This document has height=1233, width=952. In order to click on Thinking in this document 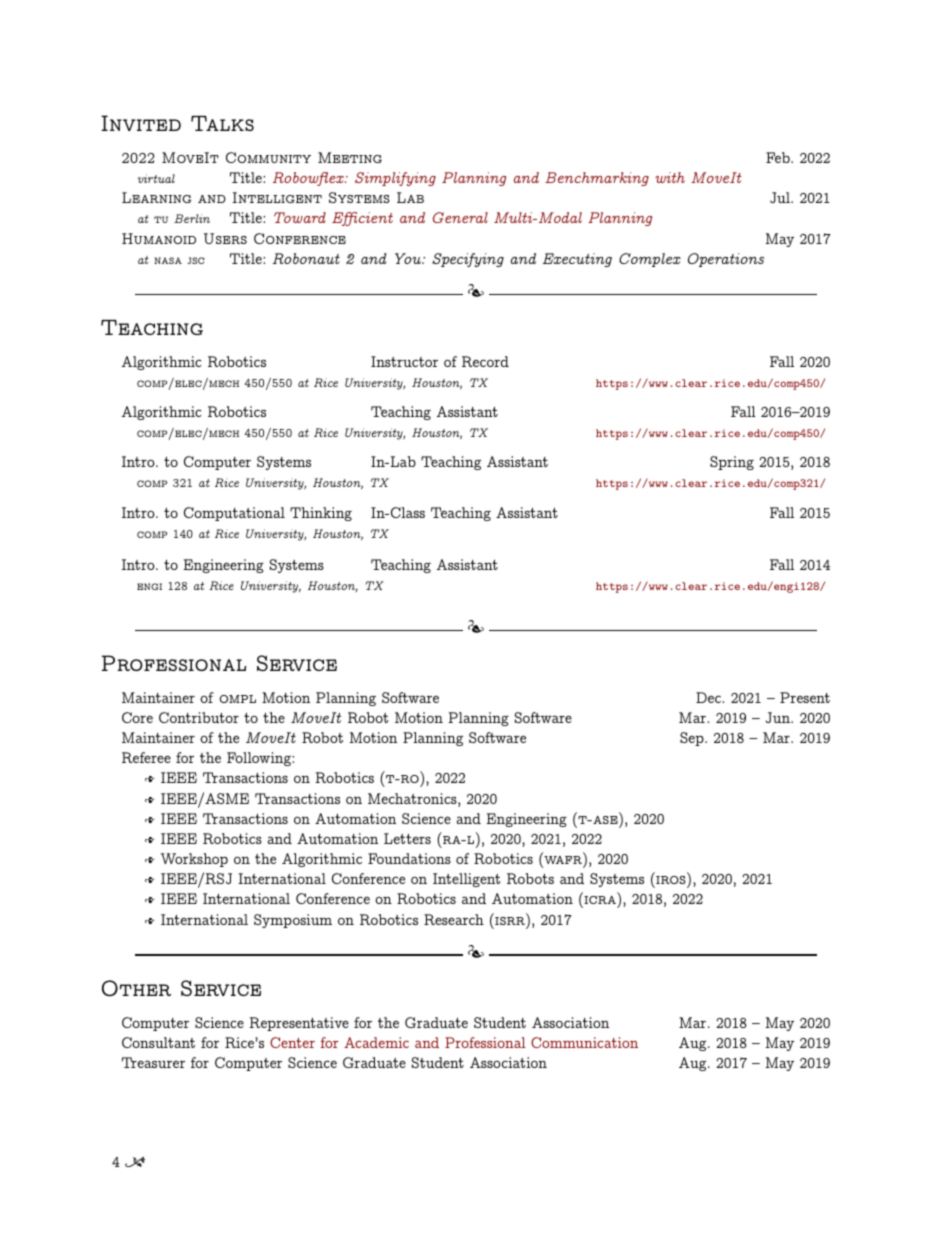, I will do `click(321, 514)`.
